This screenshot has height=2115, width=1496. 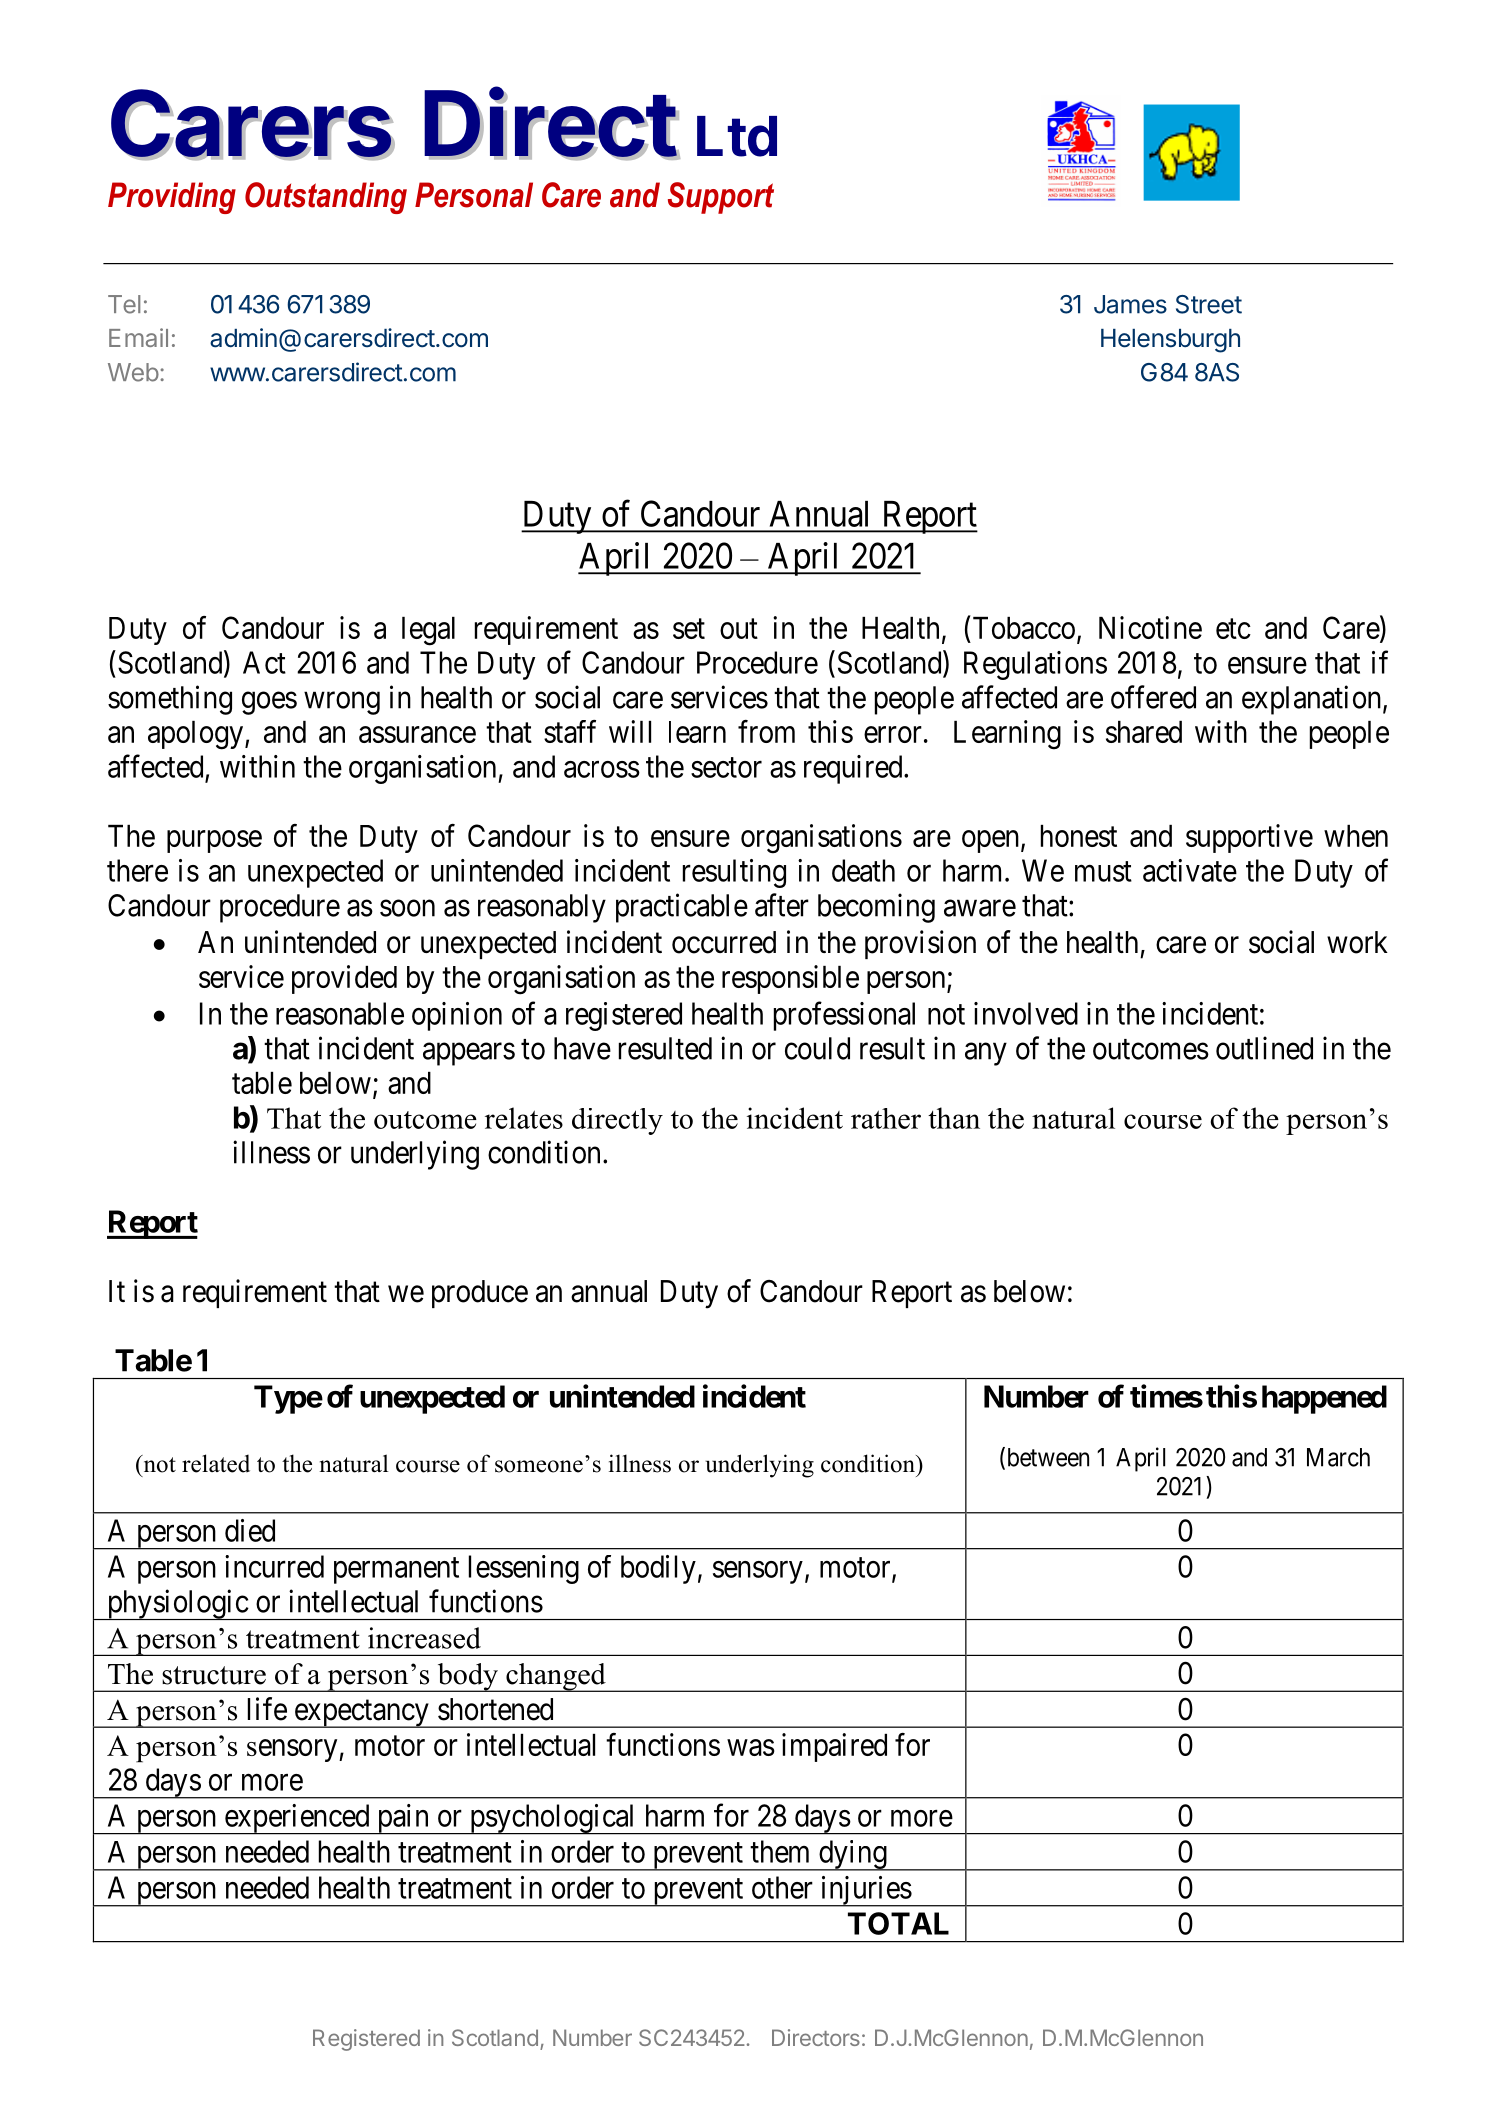 I want to click on TOTAL, so click(x=898, y=1923).
